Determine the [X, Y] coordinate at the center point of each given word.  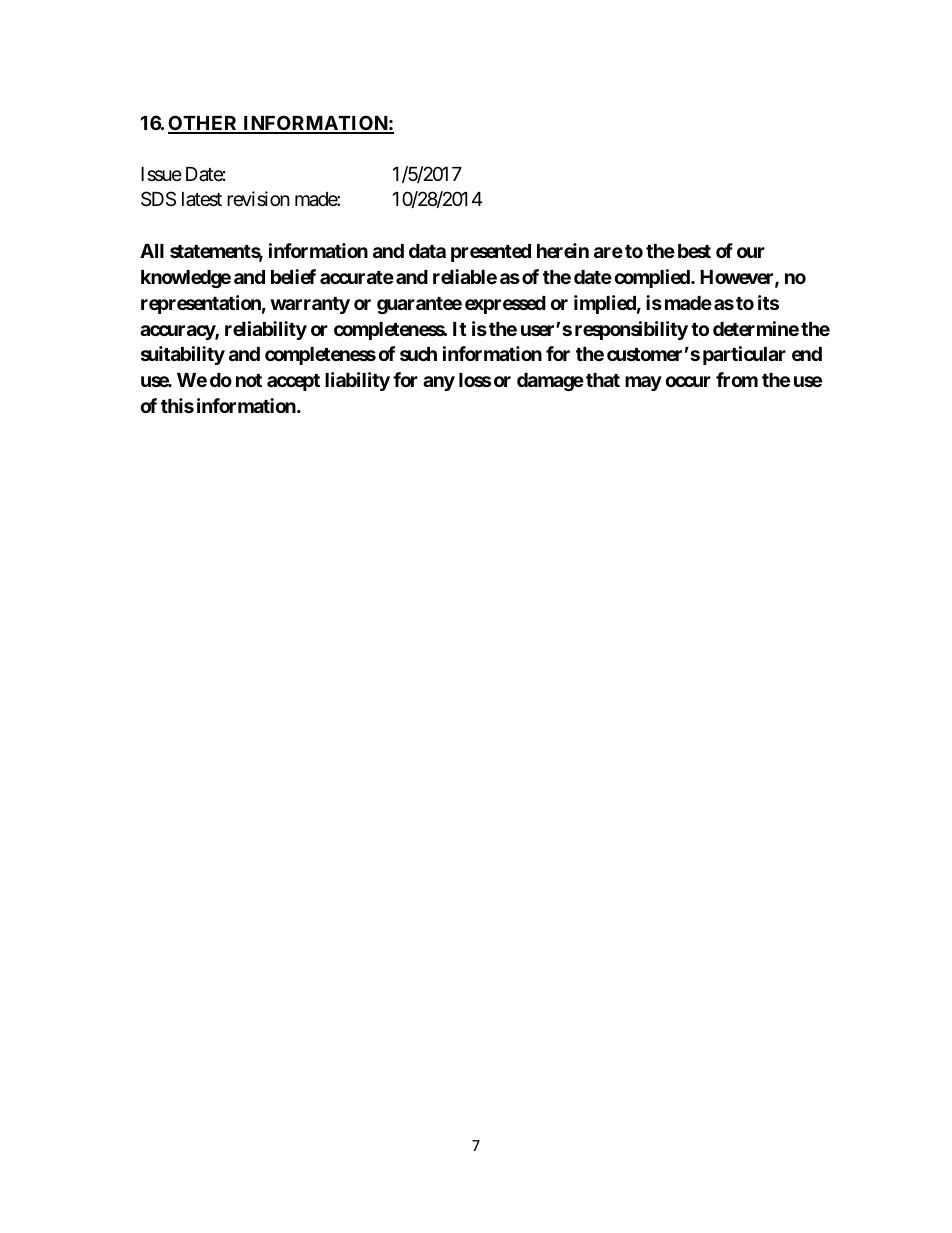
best [694, 251]
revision [258, 198]
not [249, 380]
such [418, 354]
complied [653, 278]
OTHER [204, 124]
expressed [505, 305]
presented [491, 253]
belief [293, 276]
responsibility [631, 330]
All [152, 251]
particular [744, 355]
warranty [310, 305]
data [427, 251]
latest [202, 199]
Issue [161, 174]
